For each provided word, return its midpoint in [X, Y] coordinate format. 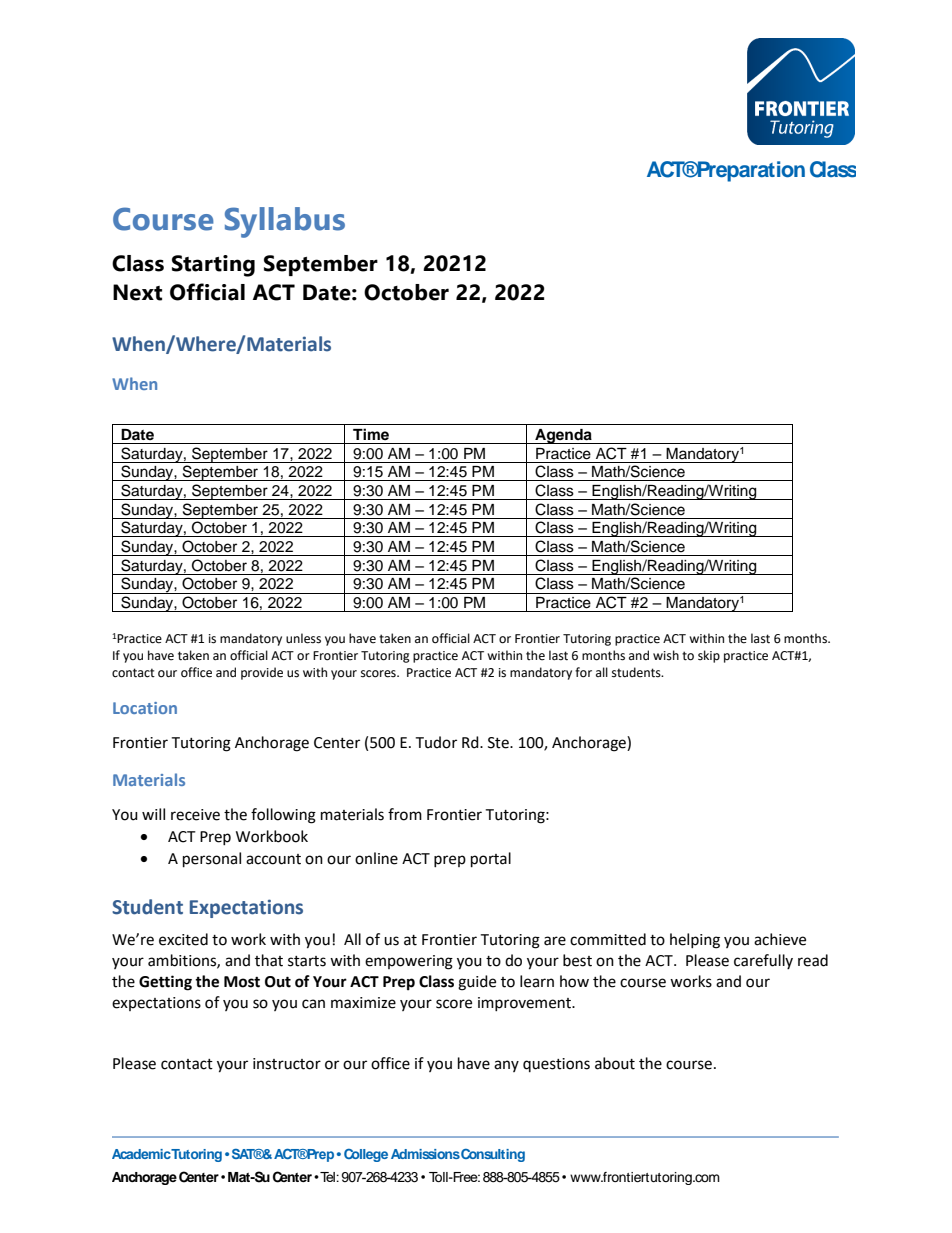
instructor [287, 1064]
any [506, 1066]
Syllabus [285, 222]
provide [262, 673]
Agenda [563, 436]
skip [709, 656]
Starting [213, 266]
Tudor [436, 742]
